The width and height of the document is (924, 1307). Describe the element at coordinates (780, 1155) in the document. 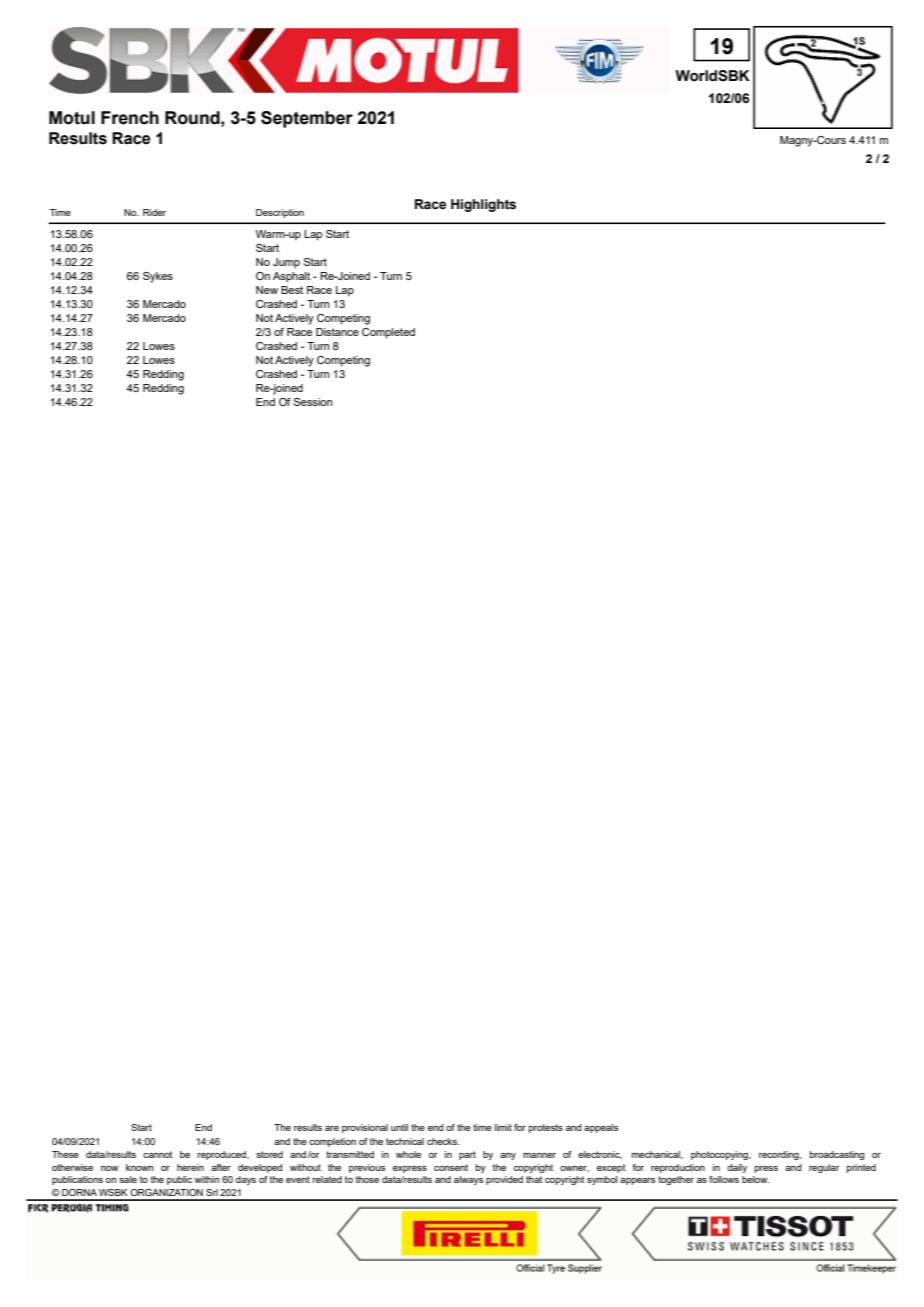

I see `recording` at that location.
